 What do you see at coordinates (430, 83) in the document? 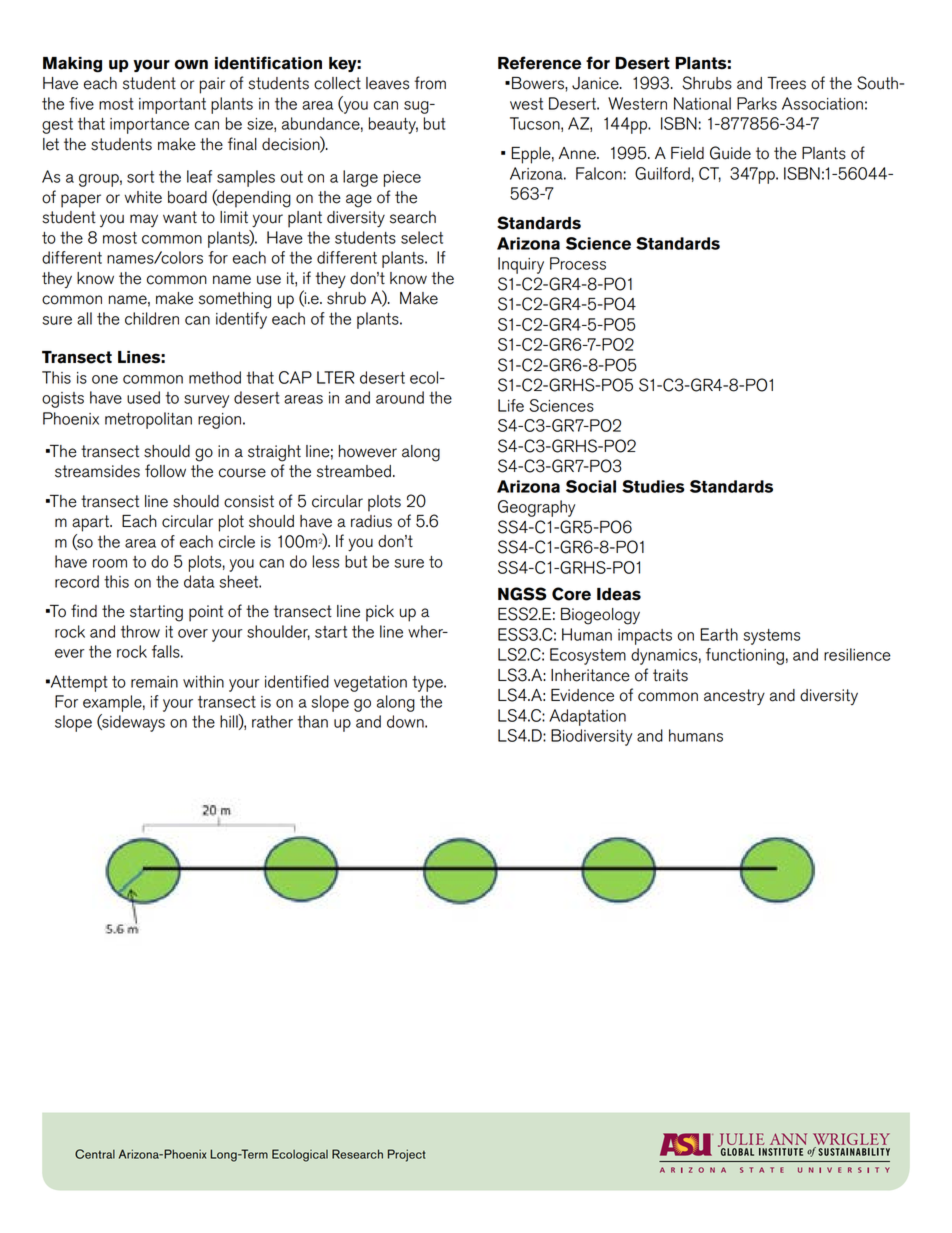
I see `from` at bounding box center [430, 83].
